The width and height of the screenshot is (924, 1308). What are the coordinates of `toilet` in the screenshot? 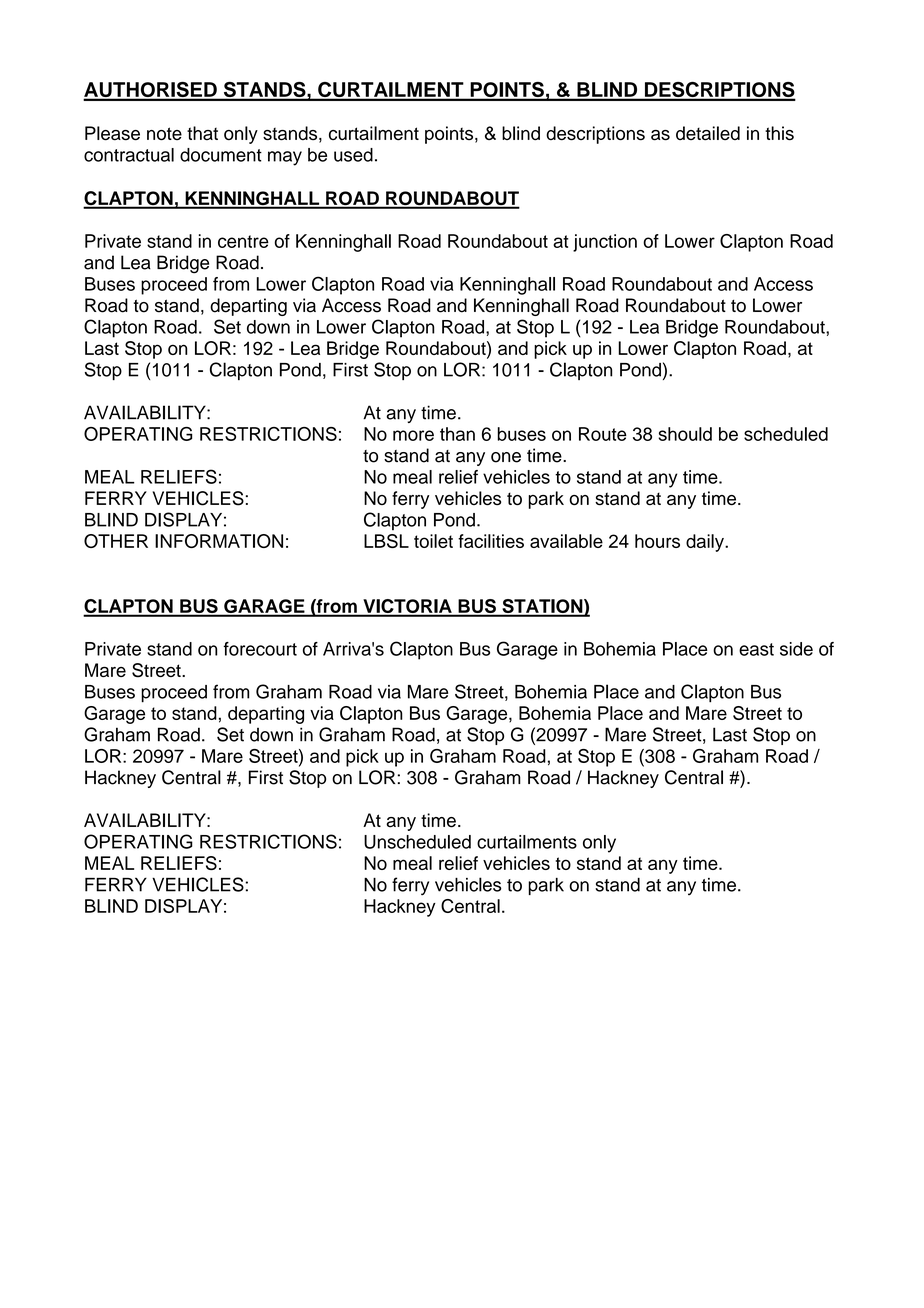 It's located at (433, 541).
